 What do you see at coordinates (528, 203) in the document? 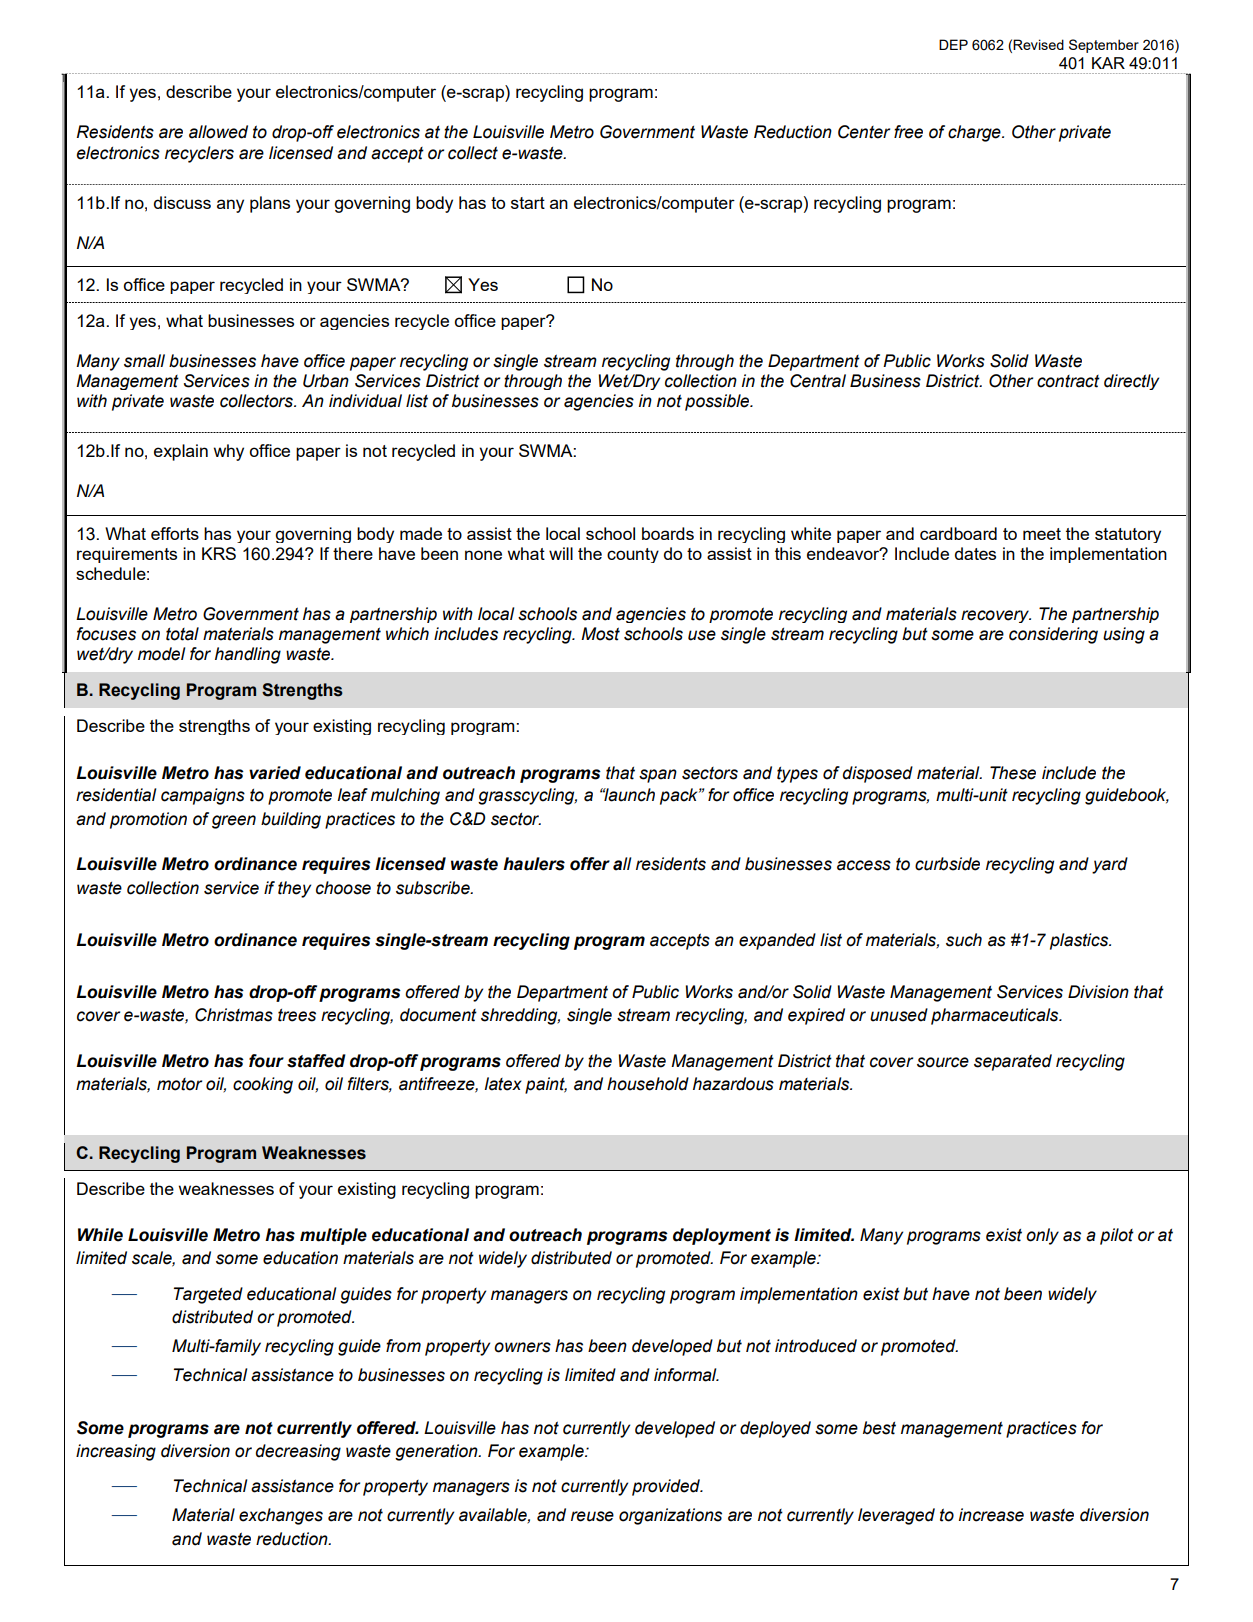
I see `start` at bounding box center [528, 203].
